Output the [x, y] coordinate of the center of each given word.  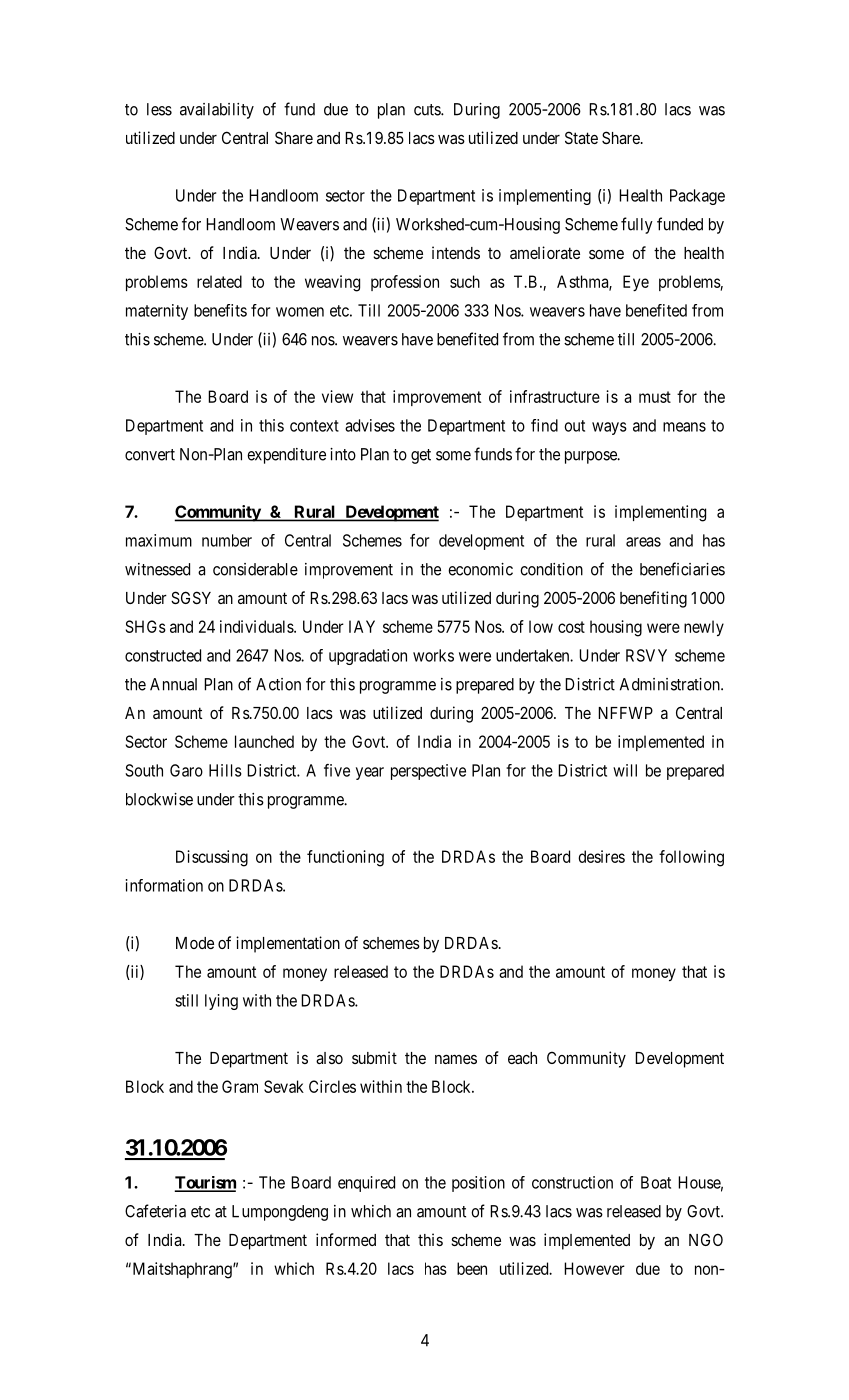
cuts [428, 110]
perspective [428, 772]
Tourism [205, 1183]
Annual [173, 684]
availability [217, 111]
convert [150, 455]
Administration [671, 684]
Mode [195, 943]
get [421, 456]
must [655, 397]
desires [601, 856]
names [456, 1059]
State [581, 137]
